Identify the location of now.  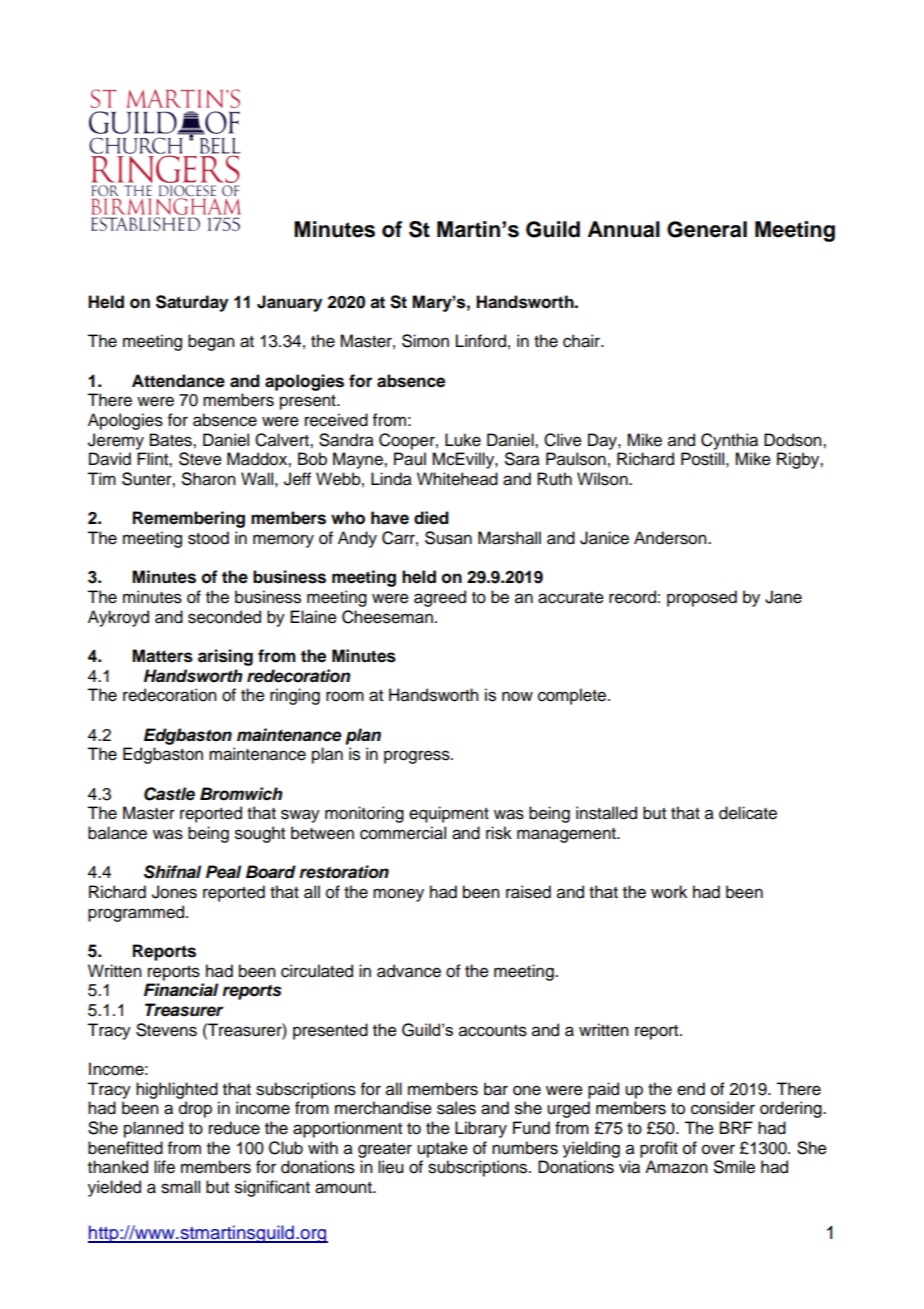
(517, 696).
